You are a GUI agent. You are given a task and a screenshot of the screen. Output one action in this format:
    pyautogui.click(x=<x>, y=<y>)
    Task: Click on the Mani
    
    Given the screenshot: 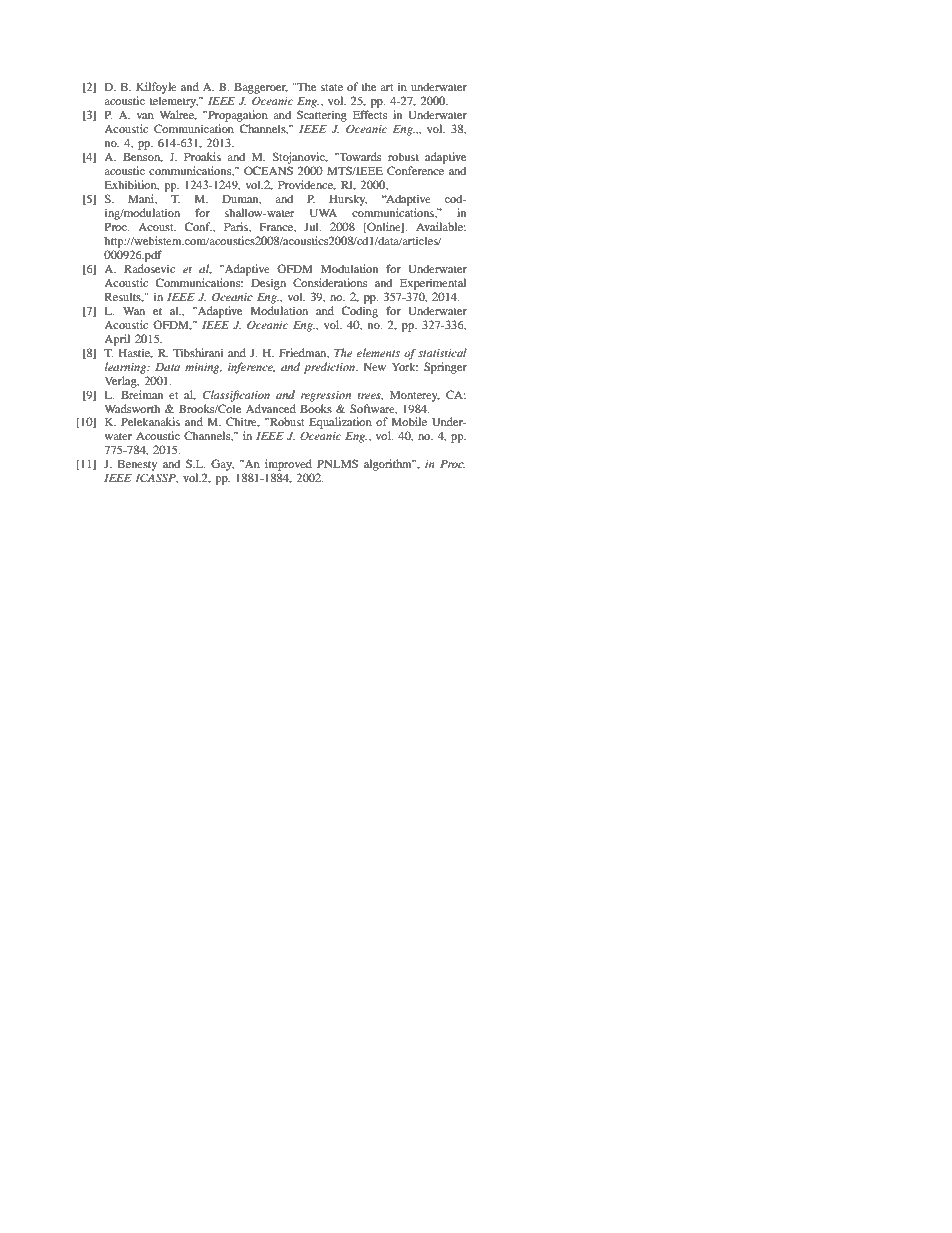 What is the action you would take?
    pyautogui.click(x=142, y=199)
